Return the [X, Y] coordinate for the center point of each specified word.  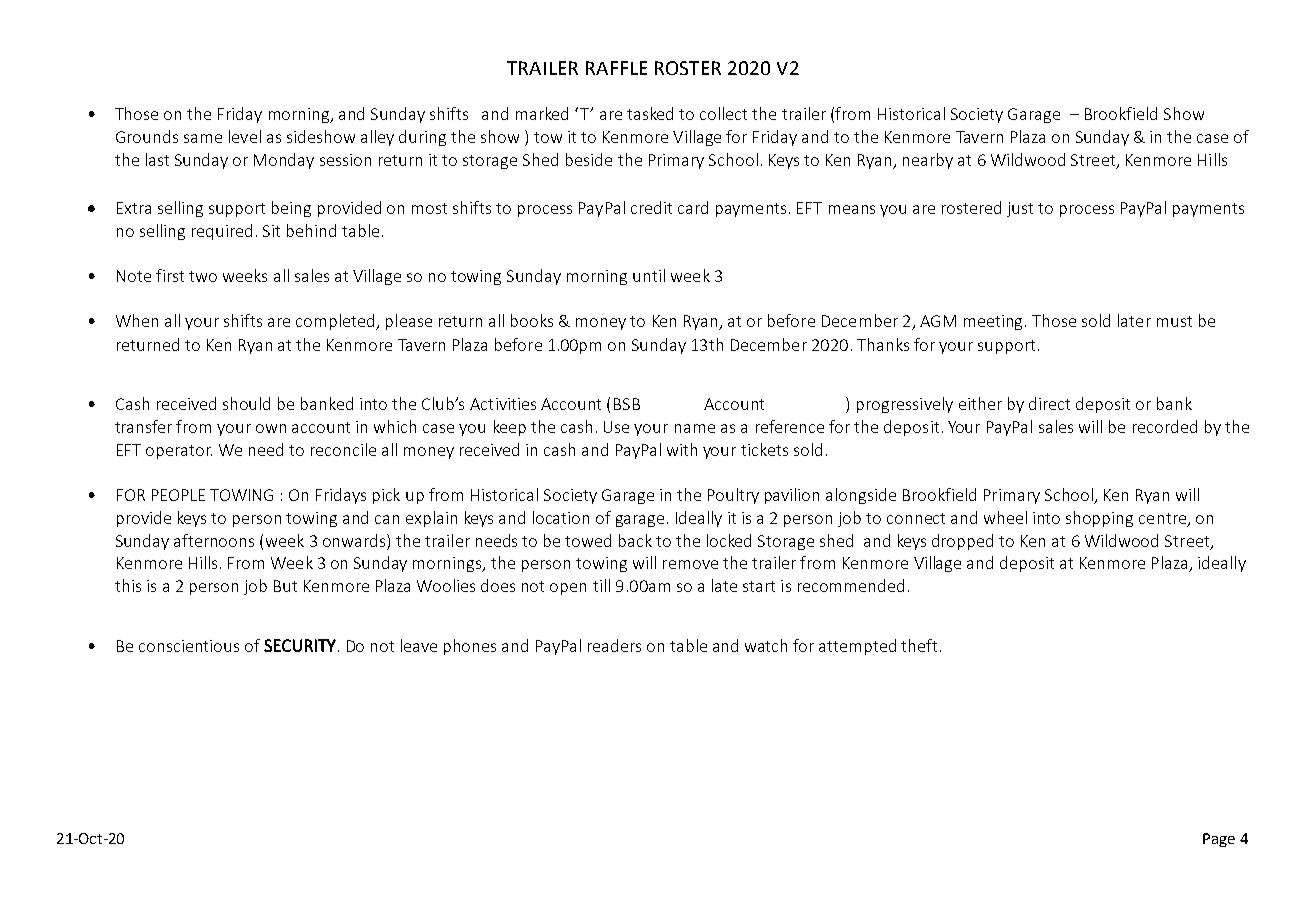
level [245, 136]
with [682, 449]
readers [614, 645]
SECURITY [300, 645]
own [271, 428]
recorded [1165, 426]
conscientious [189, 646]
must [1174, 321]
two [203, 276]
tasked [650, 113]
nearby [928, 161]
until [649, 275]
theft [919, 645]
